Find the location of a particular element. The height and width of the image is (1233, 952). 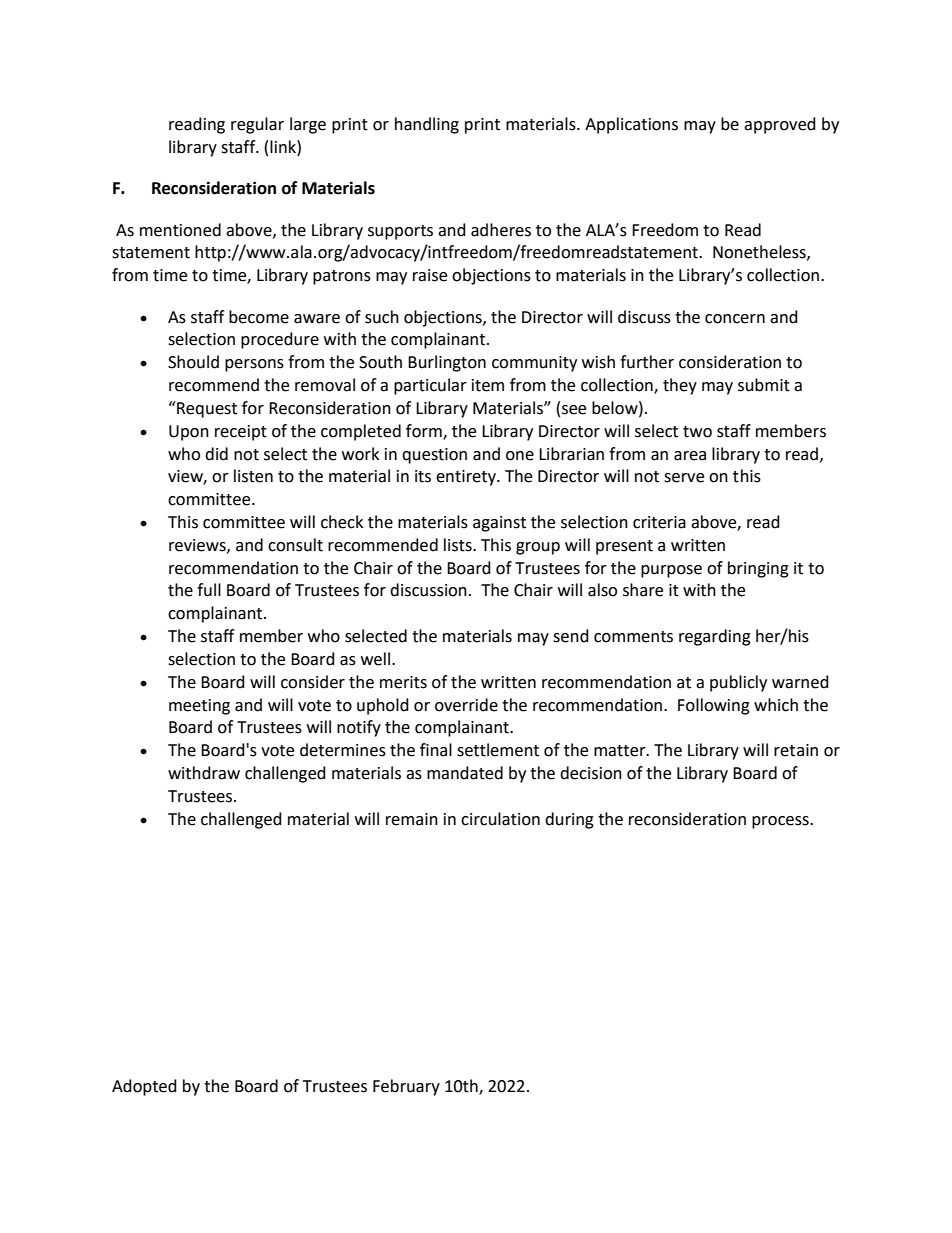

become is located at coordinates (259, 317).
